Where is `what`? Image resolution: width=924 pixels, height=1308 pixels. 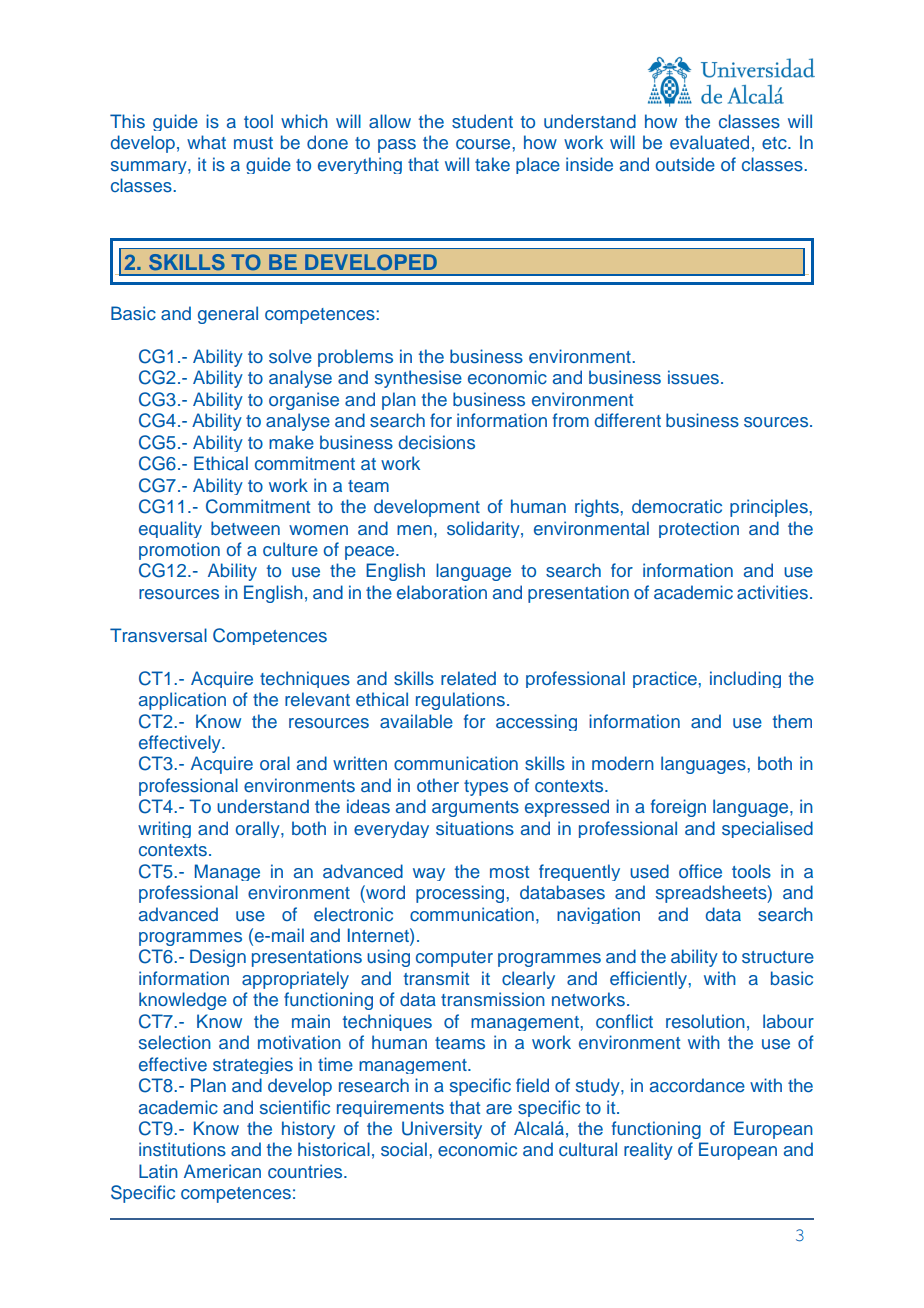
what is located at coordinates (206, 142).
